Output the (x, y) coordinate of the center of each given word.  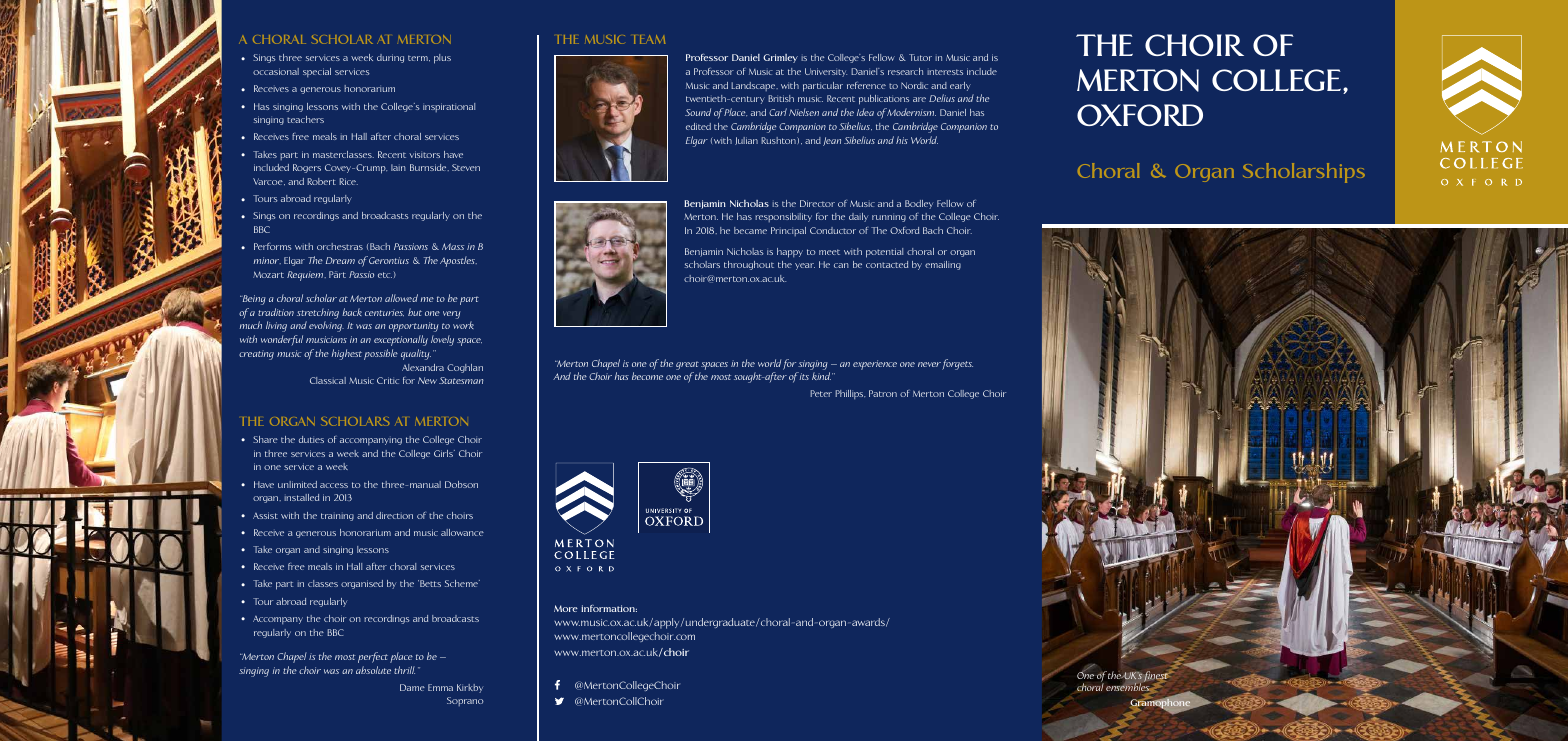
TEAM (649, 39)
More (566, 608)
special (317, 72)
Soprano (465, 701)
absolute (373, 670)
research (905, 71)
